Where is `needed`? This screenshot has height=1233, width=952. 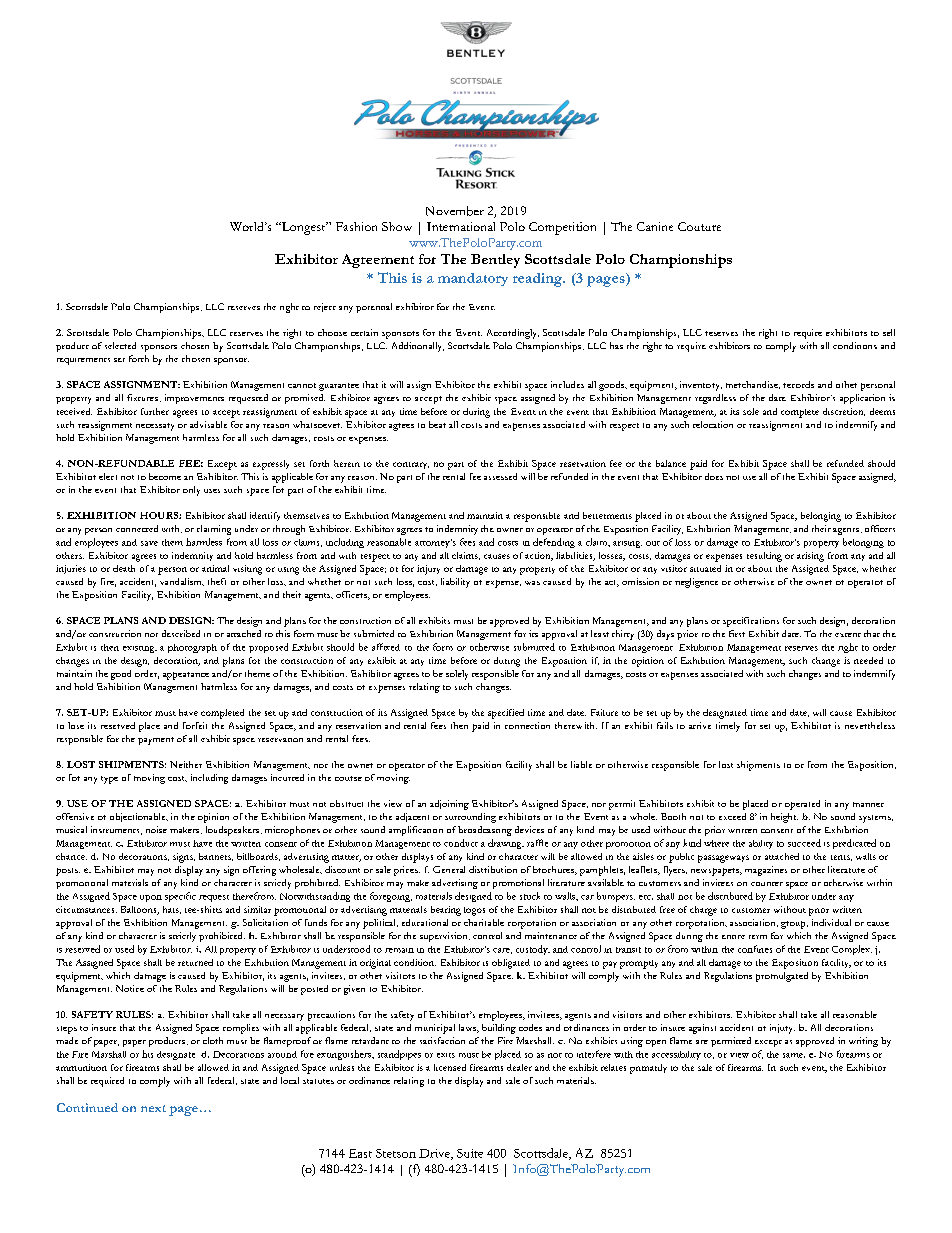 needed is located at coordinates (868, 660).
